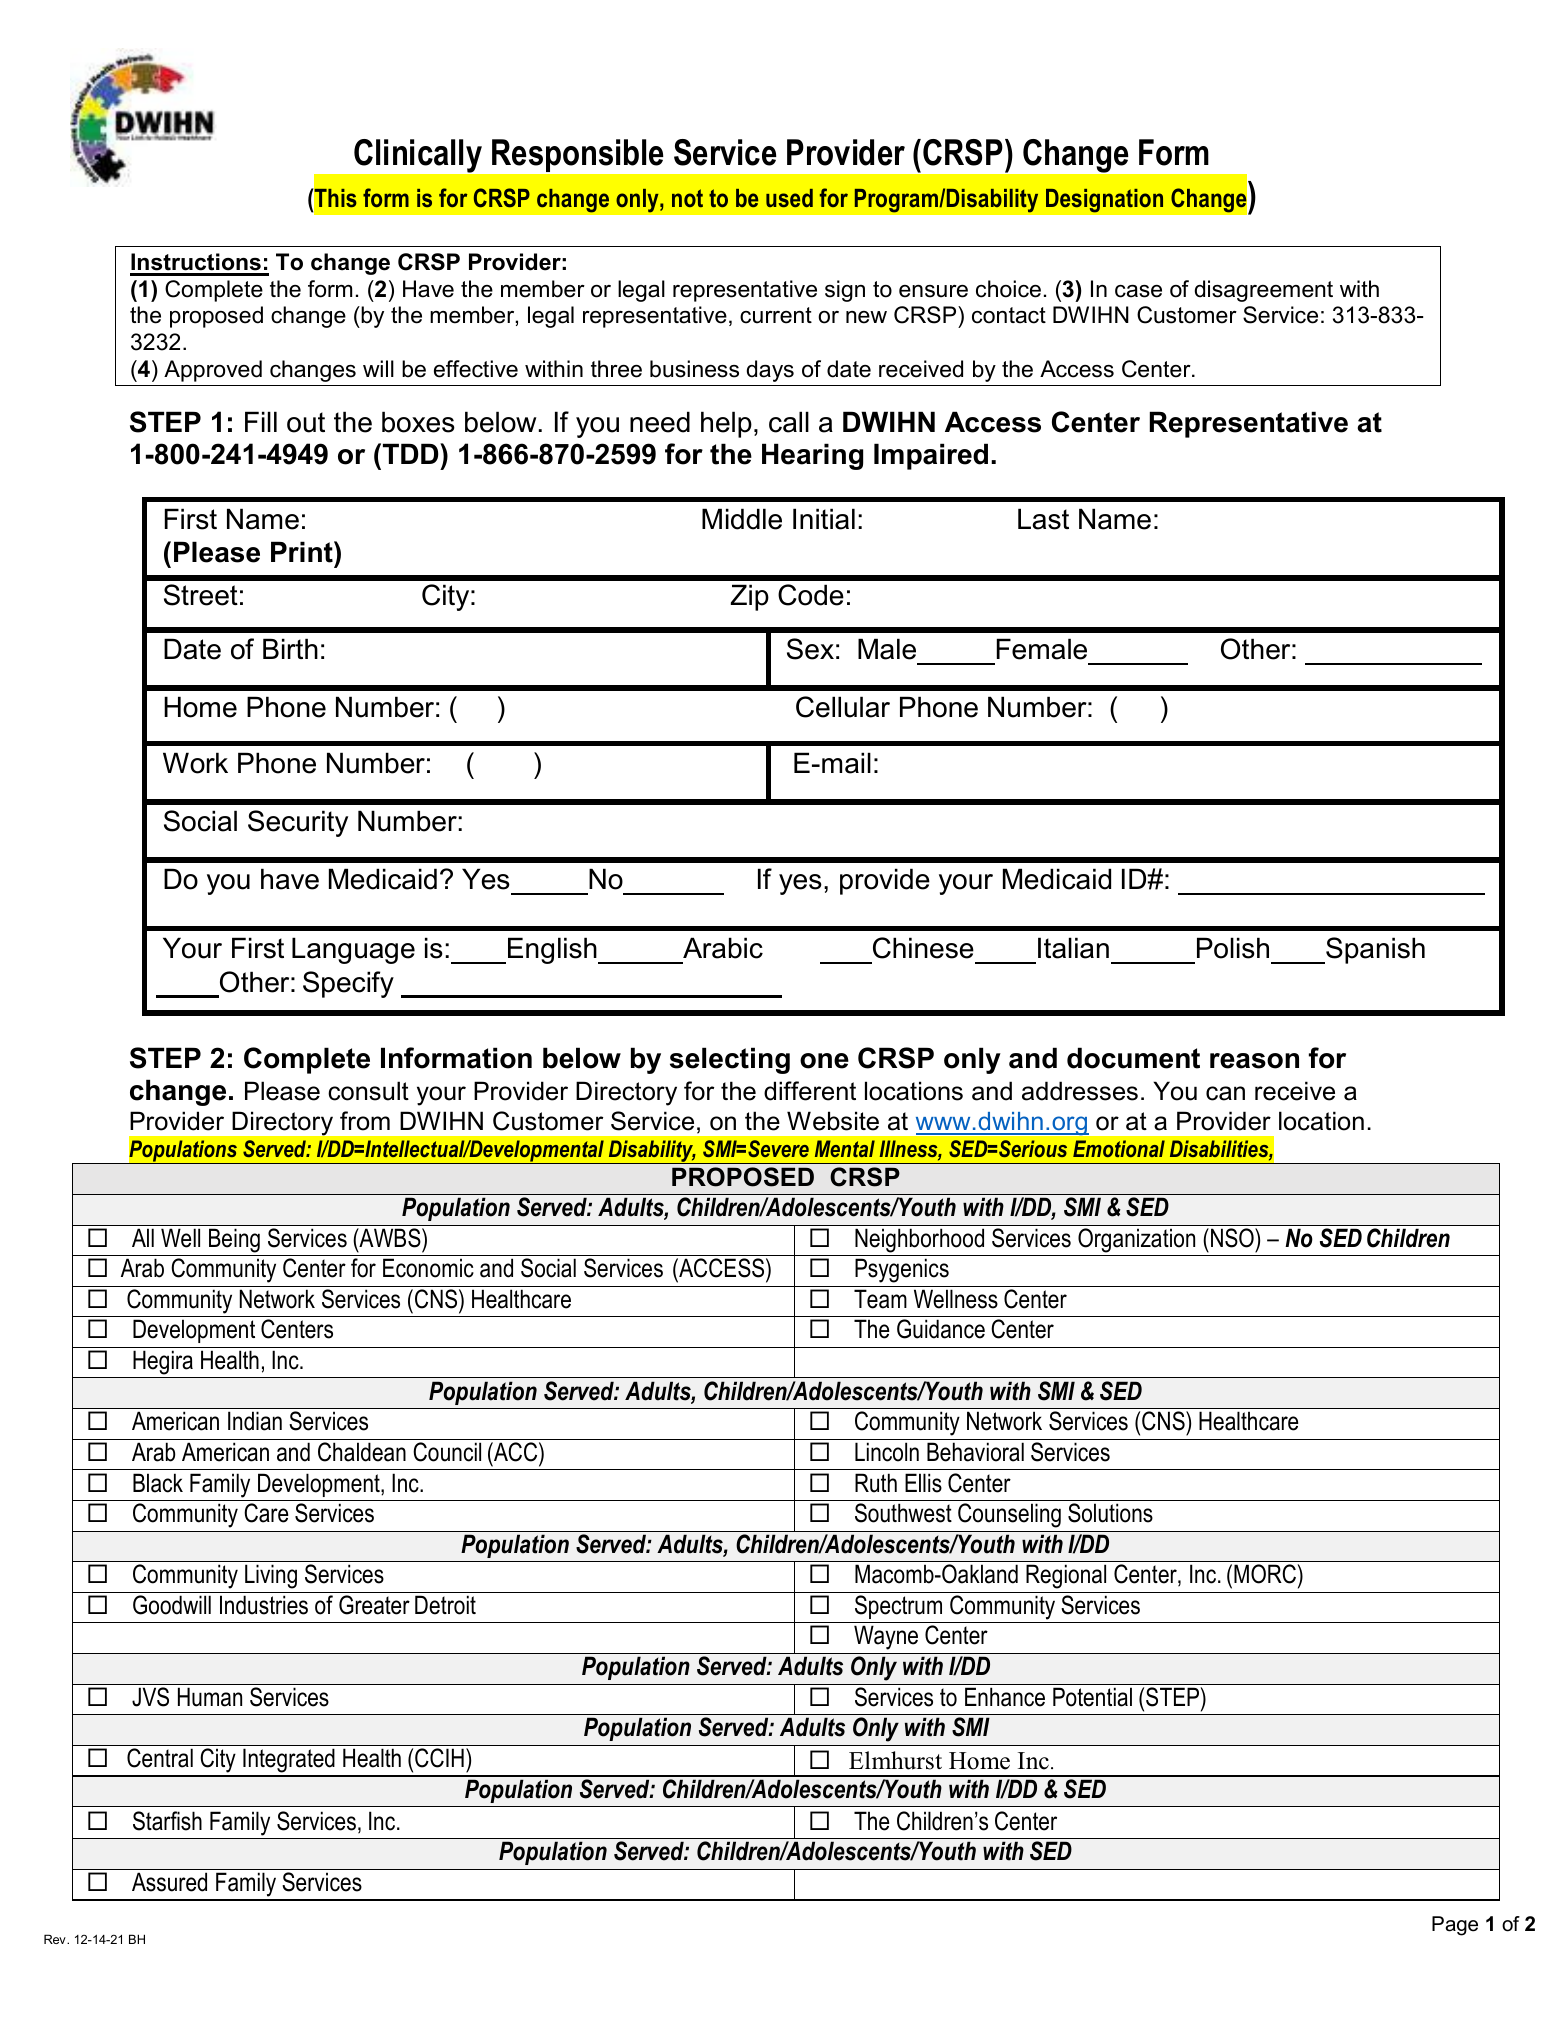 The height and width of the screenshot is (2024, 1564). Describe the element at coordinates (789, 198) in the screenshot. I see `used` at that location.
